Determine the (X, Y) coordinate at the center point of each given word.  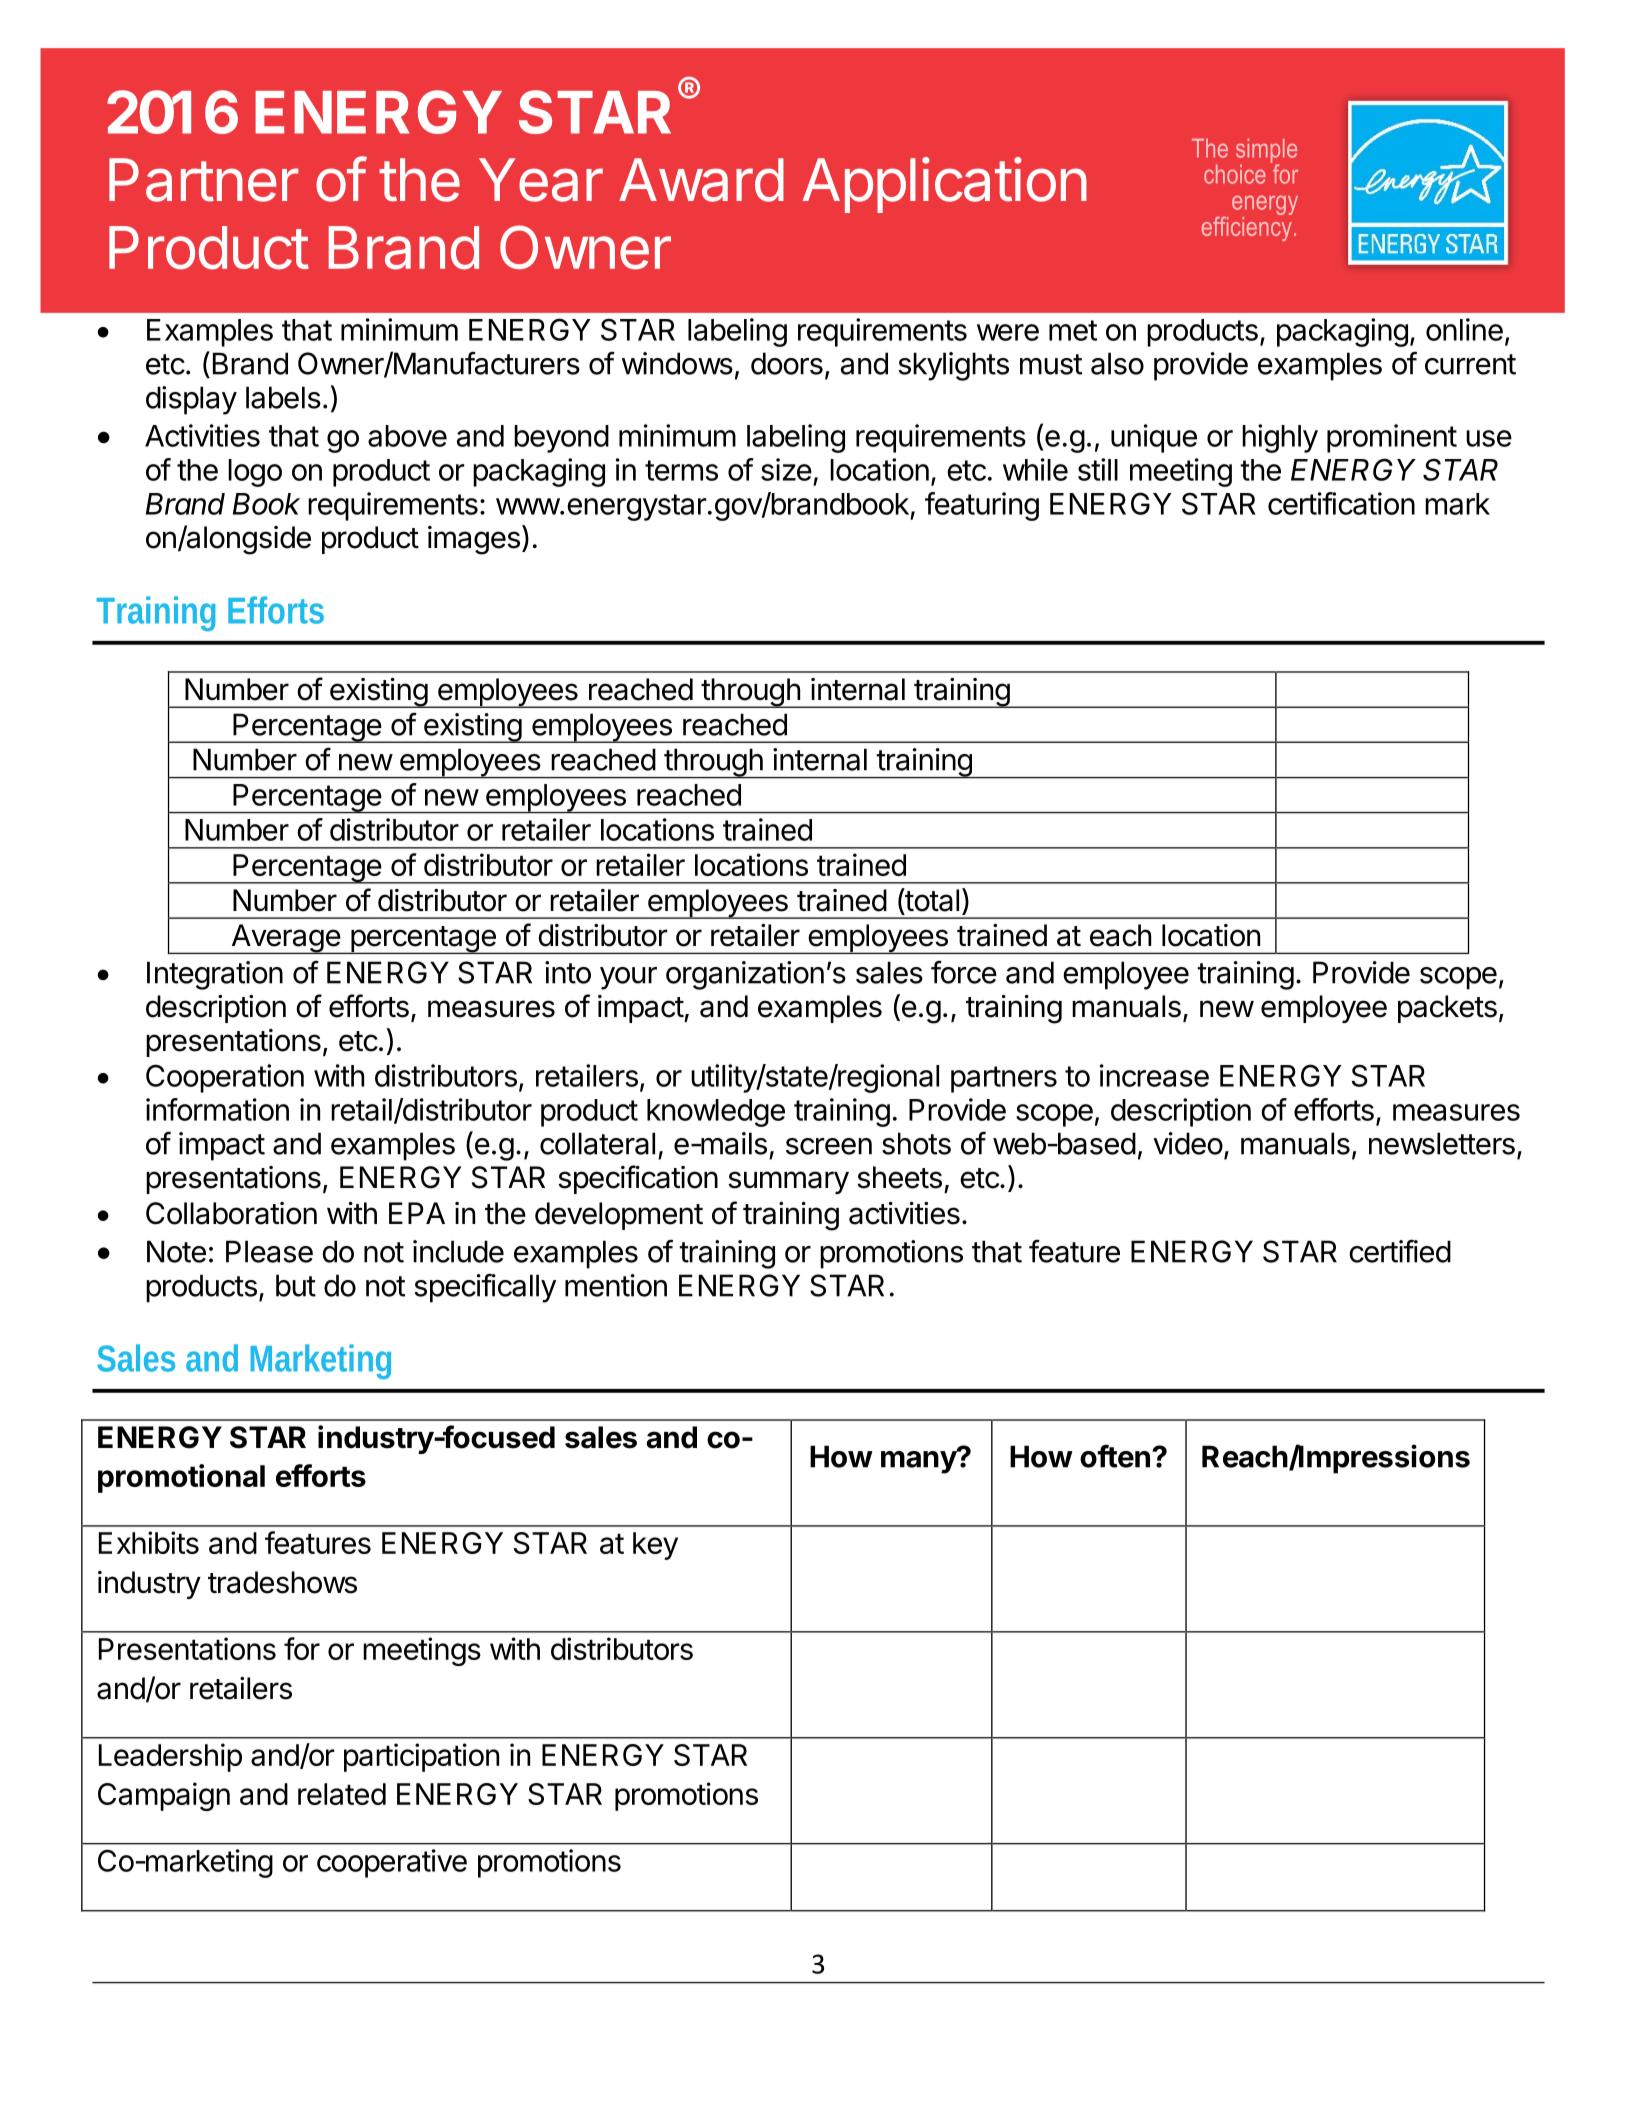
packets (1447, 1009)
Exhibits (149, 1542)
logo (255, 473)
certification (1341, 503)
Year (541, 180)
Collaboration (231, 1213)
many (919, 1461)
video (1188, 1143)
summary (788, 1182)
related (342, 1794)
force (964, 972)
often (1115, 1456)
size (786, 469)
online (1464, 329)
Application (945, 185)
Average (285, 939)
